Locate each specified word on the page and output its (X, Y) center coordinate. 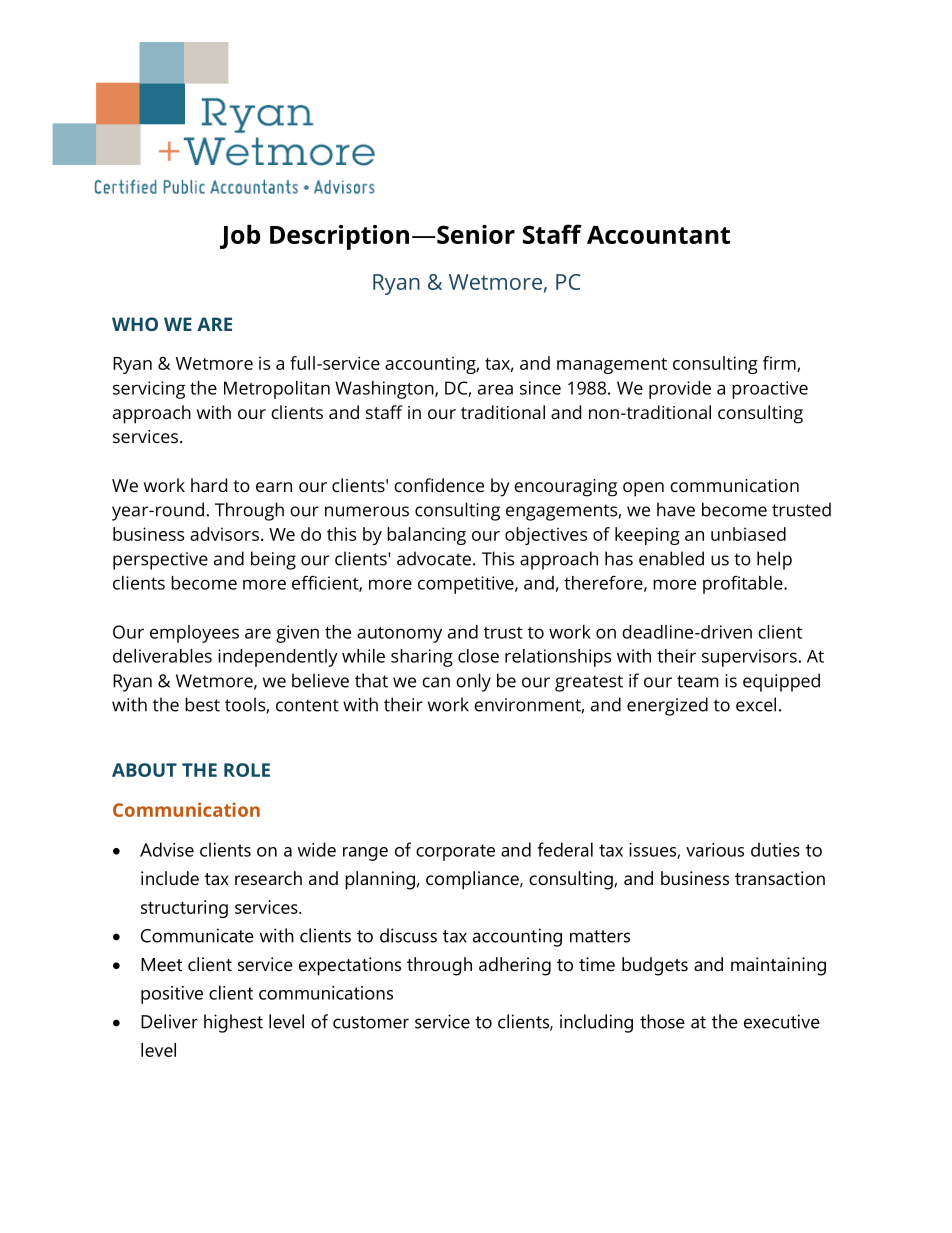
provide (680, 390)
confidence (439, 485)
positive (172, 995)
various (715, 850)
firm (780, 364)
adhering (515, 966)
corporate (455, 852)
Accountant (658, 235)
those (662, 1021)
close (478, 656)
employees (194, 634)
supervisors (749, 658)
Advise (167, 849)
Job (240, 237)
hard (209, 485)
